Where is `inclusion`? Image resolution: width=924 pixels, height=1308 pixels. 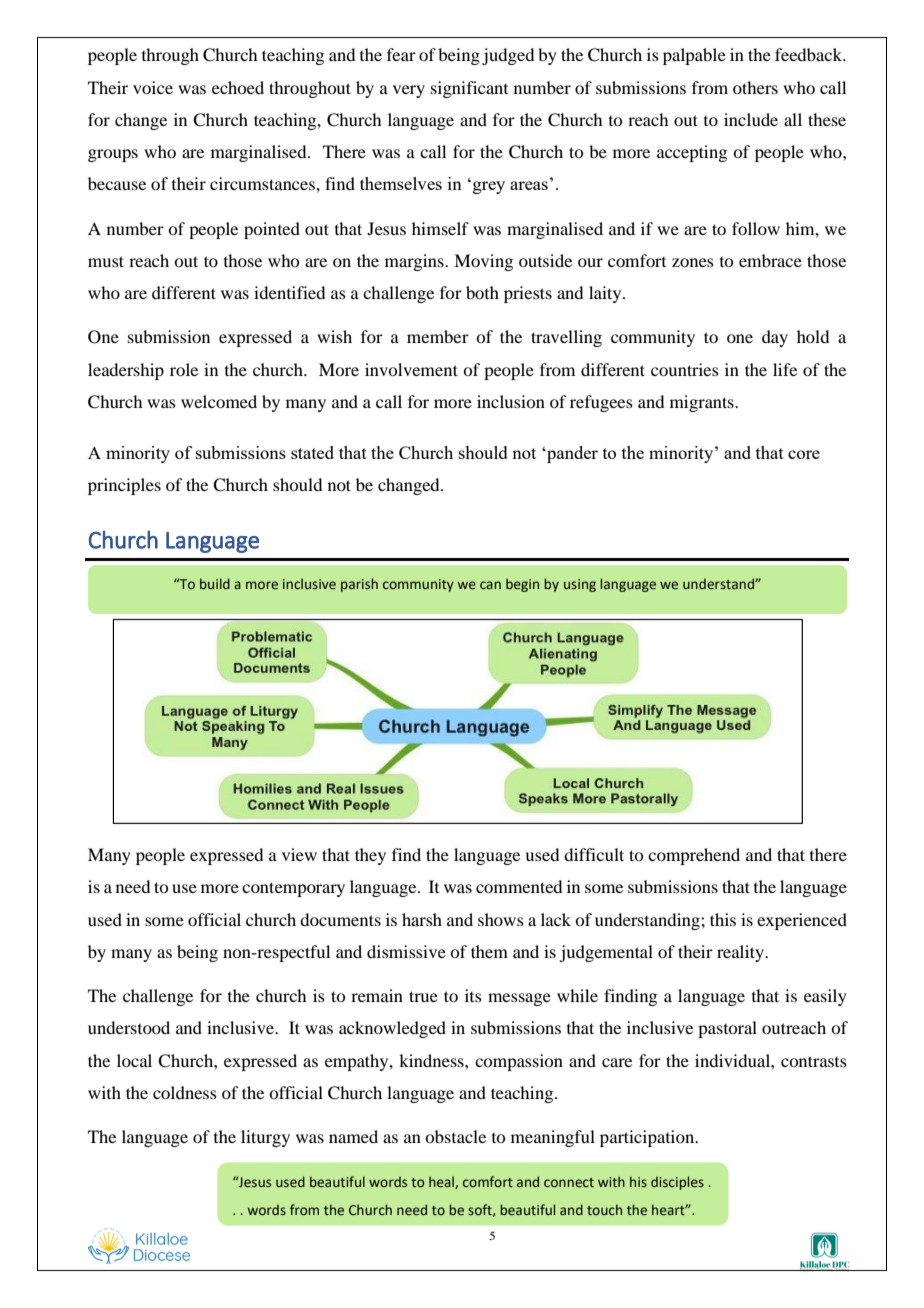 inclusion is located at coordinates (511, 401).
